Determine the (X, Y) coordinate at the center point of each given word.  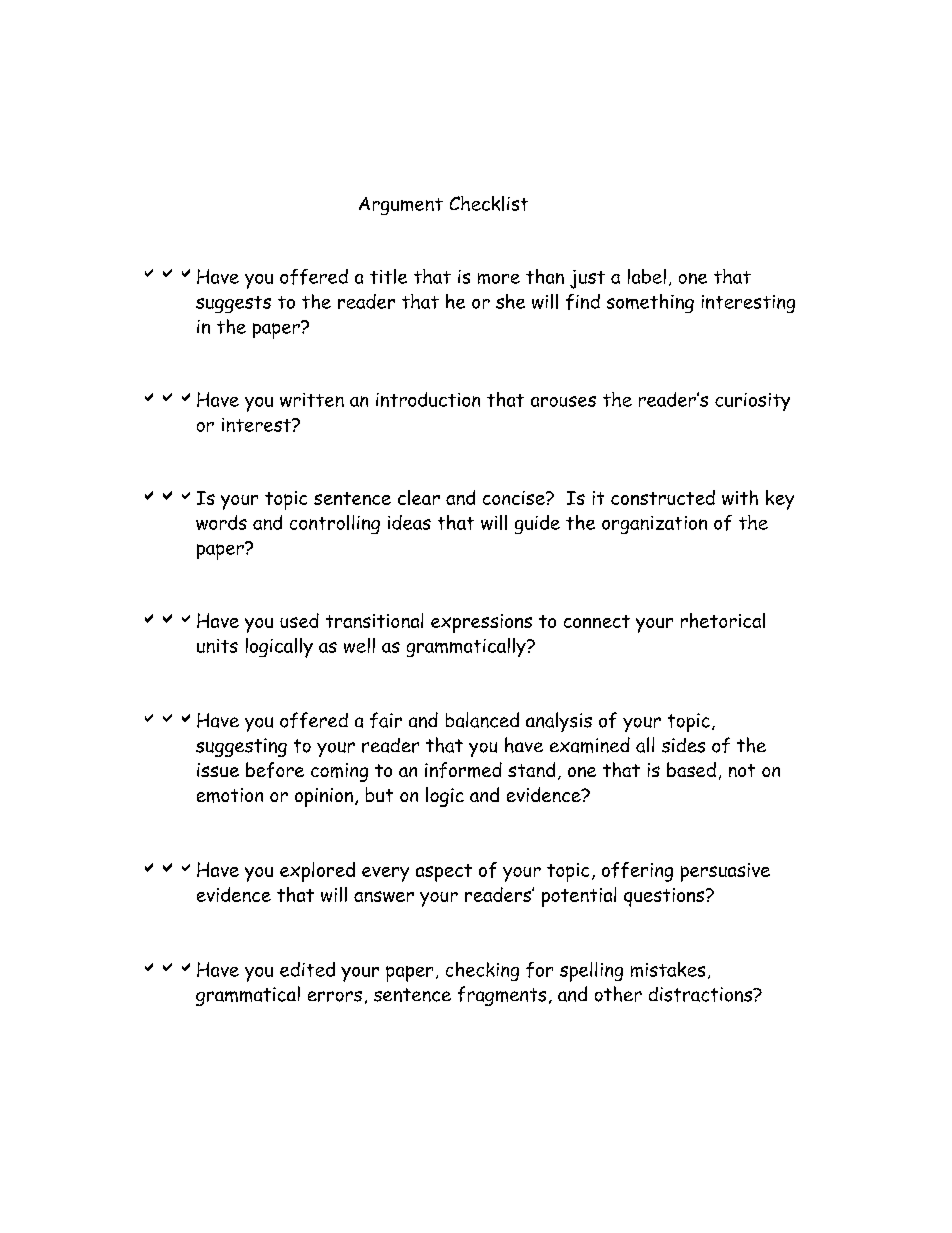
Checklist (489, 203)
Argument (401, 206)
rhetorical (723, 620)
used (299, 620)
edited (307, 969)
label (647, 276)
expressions (481, 623)
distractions (701, 994)
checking (482, 971)
